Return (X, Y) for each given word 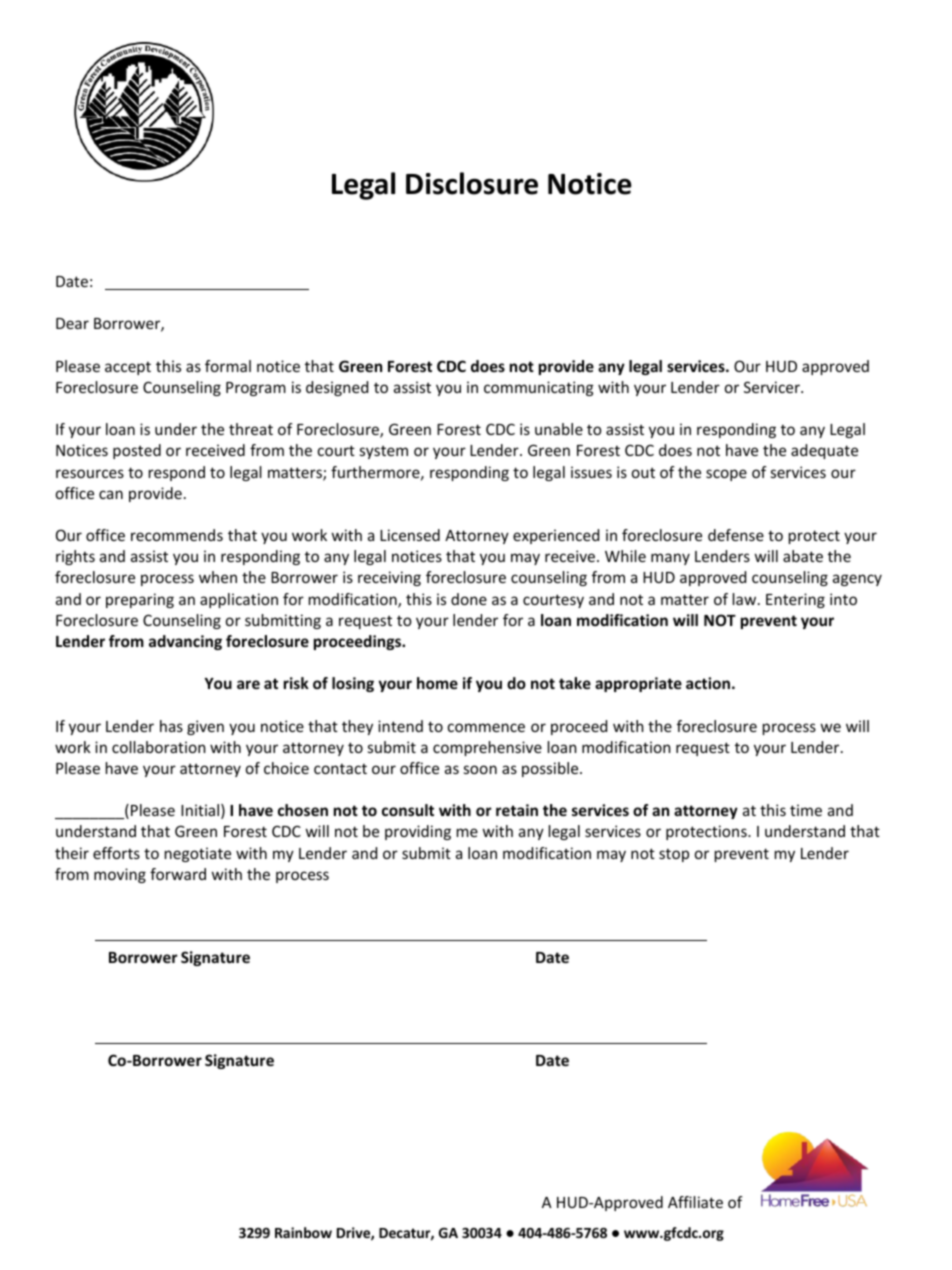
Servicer (773, 387)
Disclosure (472, 183)
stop (674, 855)
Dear (72, 323)
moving (120, 875)
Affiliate (695, 1202)
